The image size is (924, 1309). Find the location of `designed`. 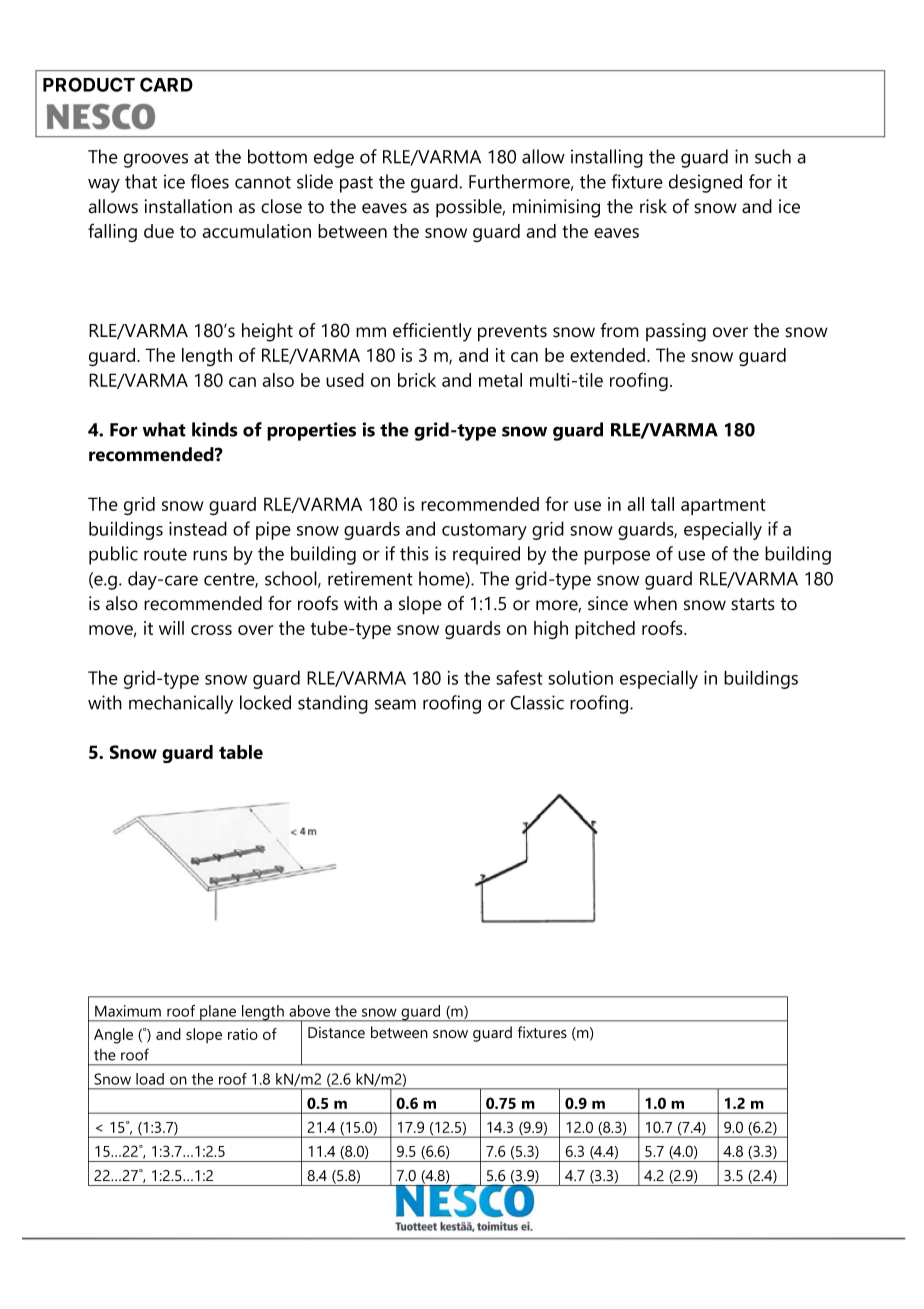

designed is located at coordinates (705, 183).
